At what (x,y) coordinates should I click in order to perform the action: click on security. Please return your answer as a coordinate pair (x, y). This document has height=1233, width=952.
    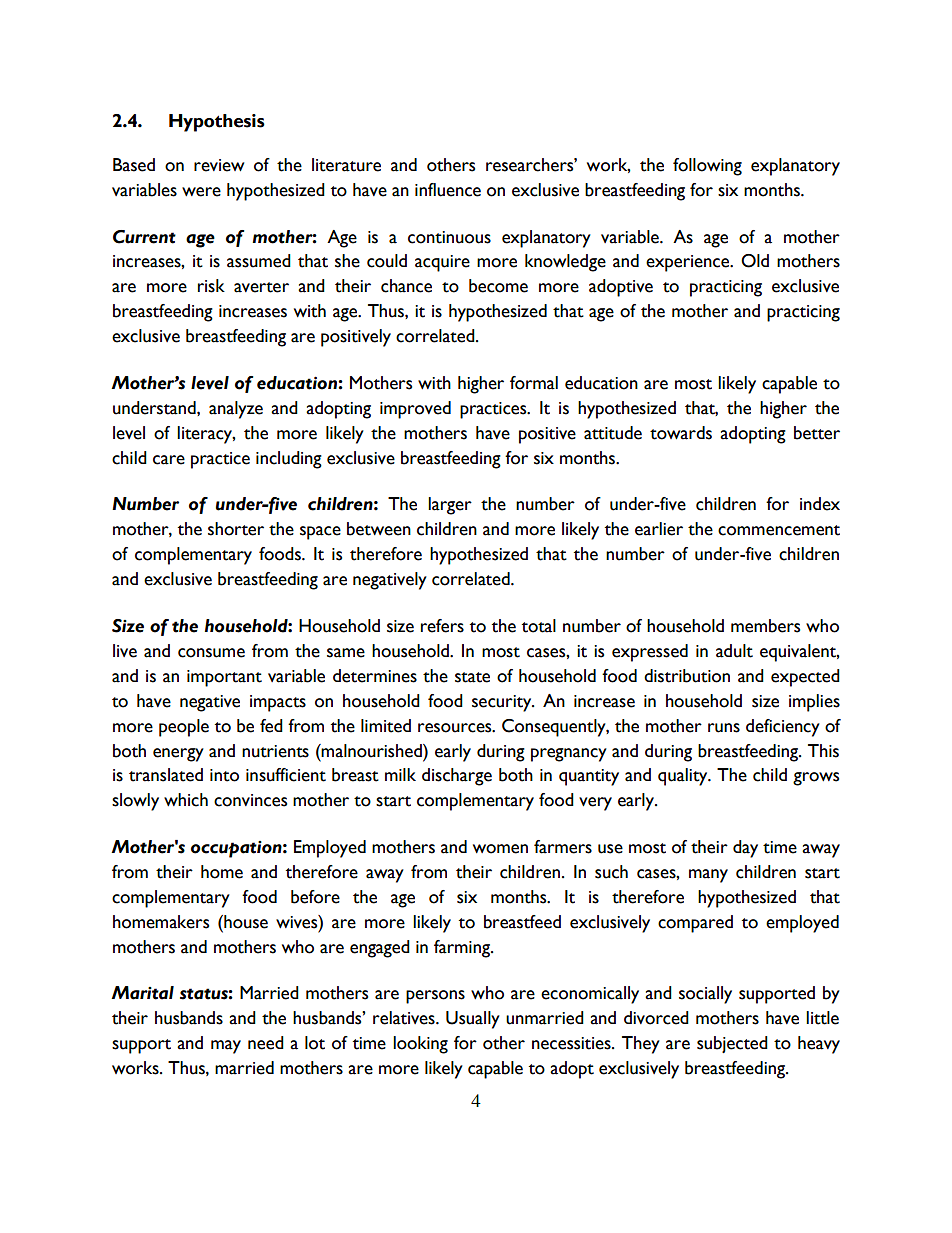
    Looking at the image, I should click on (503, 703).
